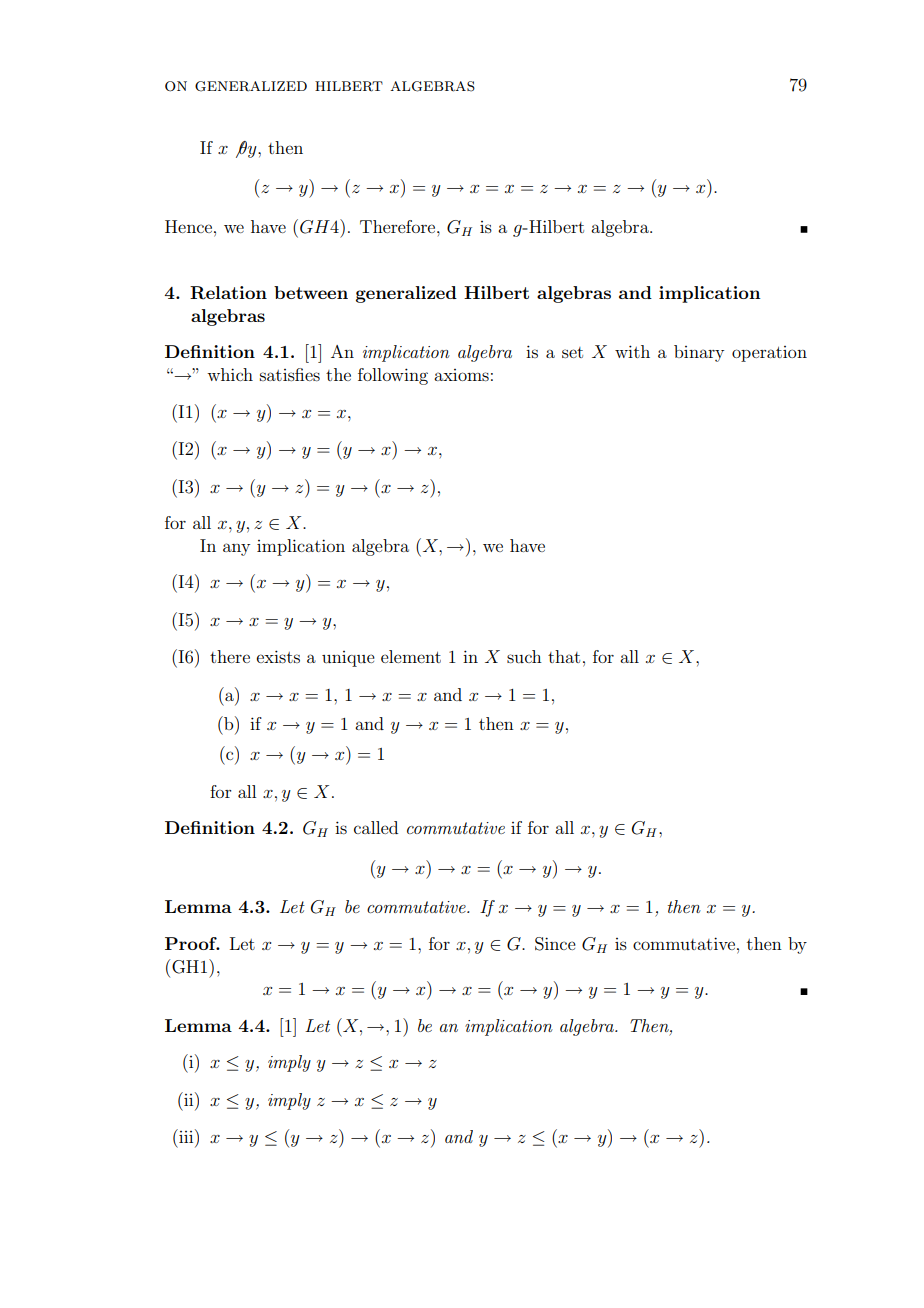 This page has height=1308, width=924. Describe the element at coordinates (236, 549) in the page. I see `any` at that location.
